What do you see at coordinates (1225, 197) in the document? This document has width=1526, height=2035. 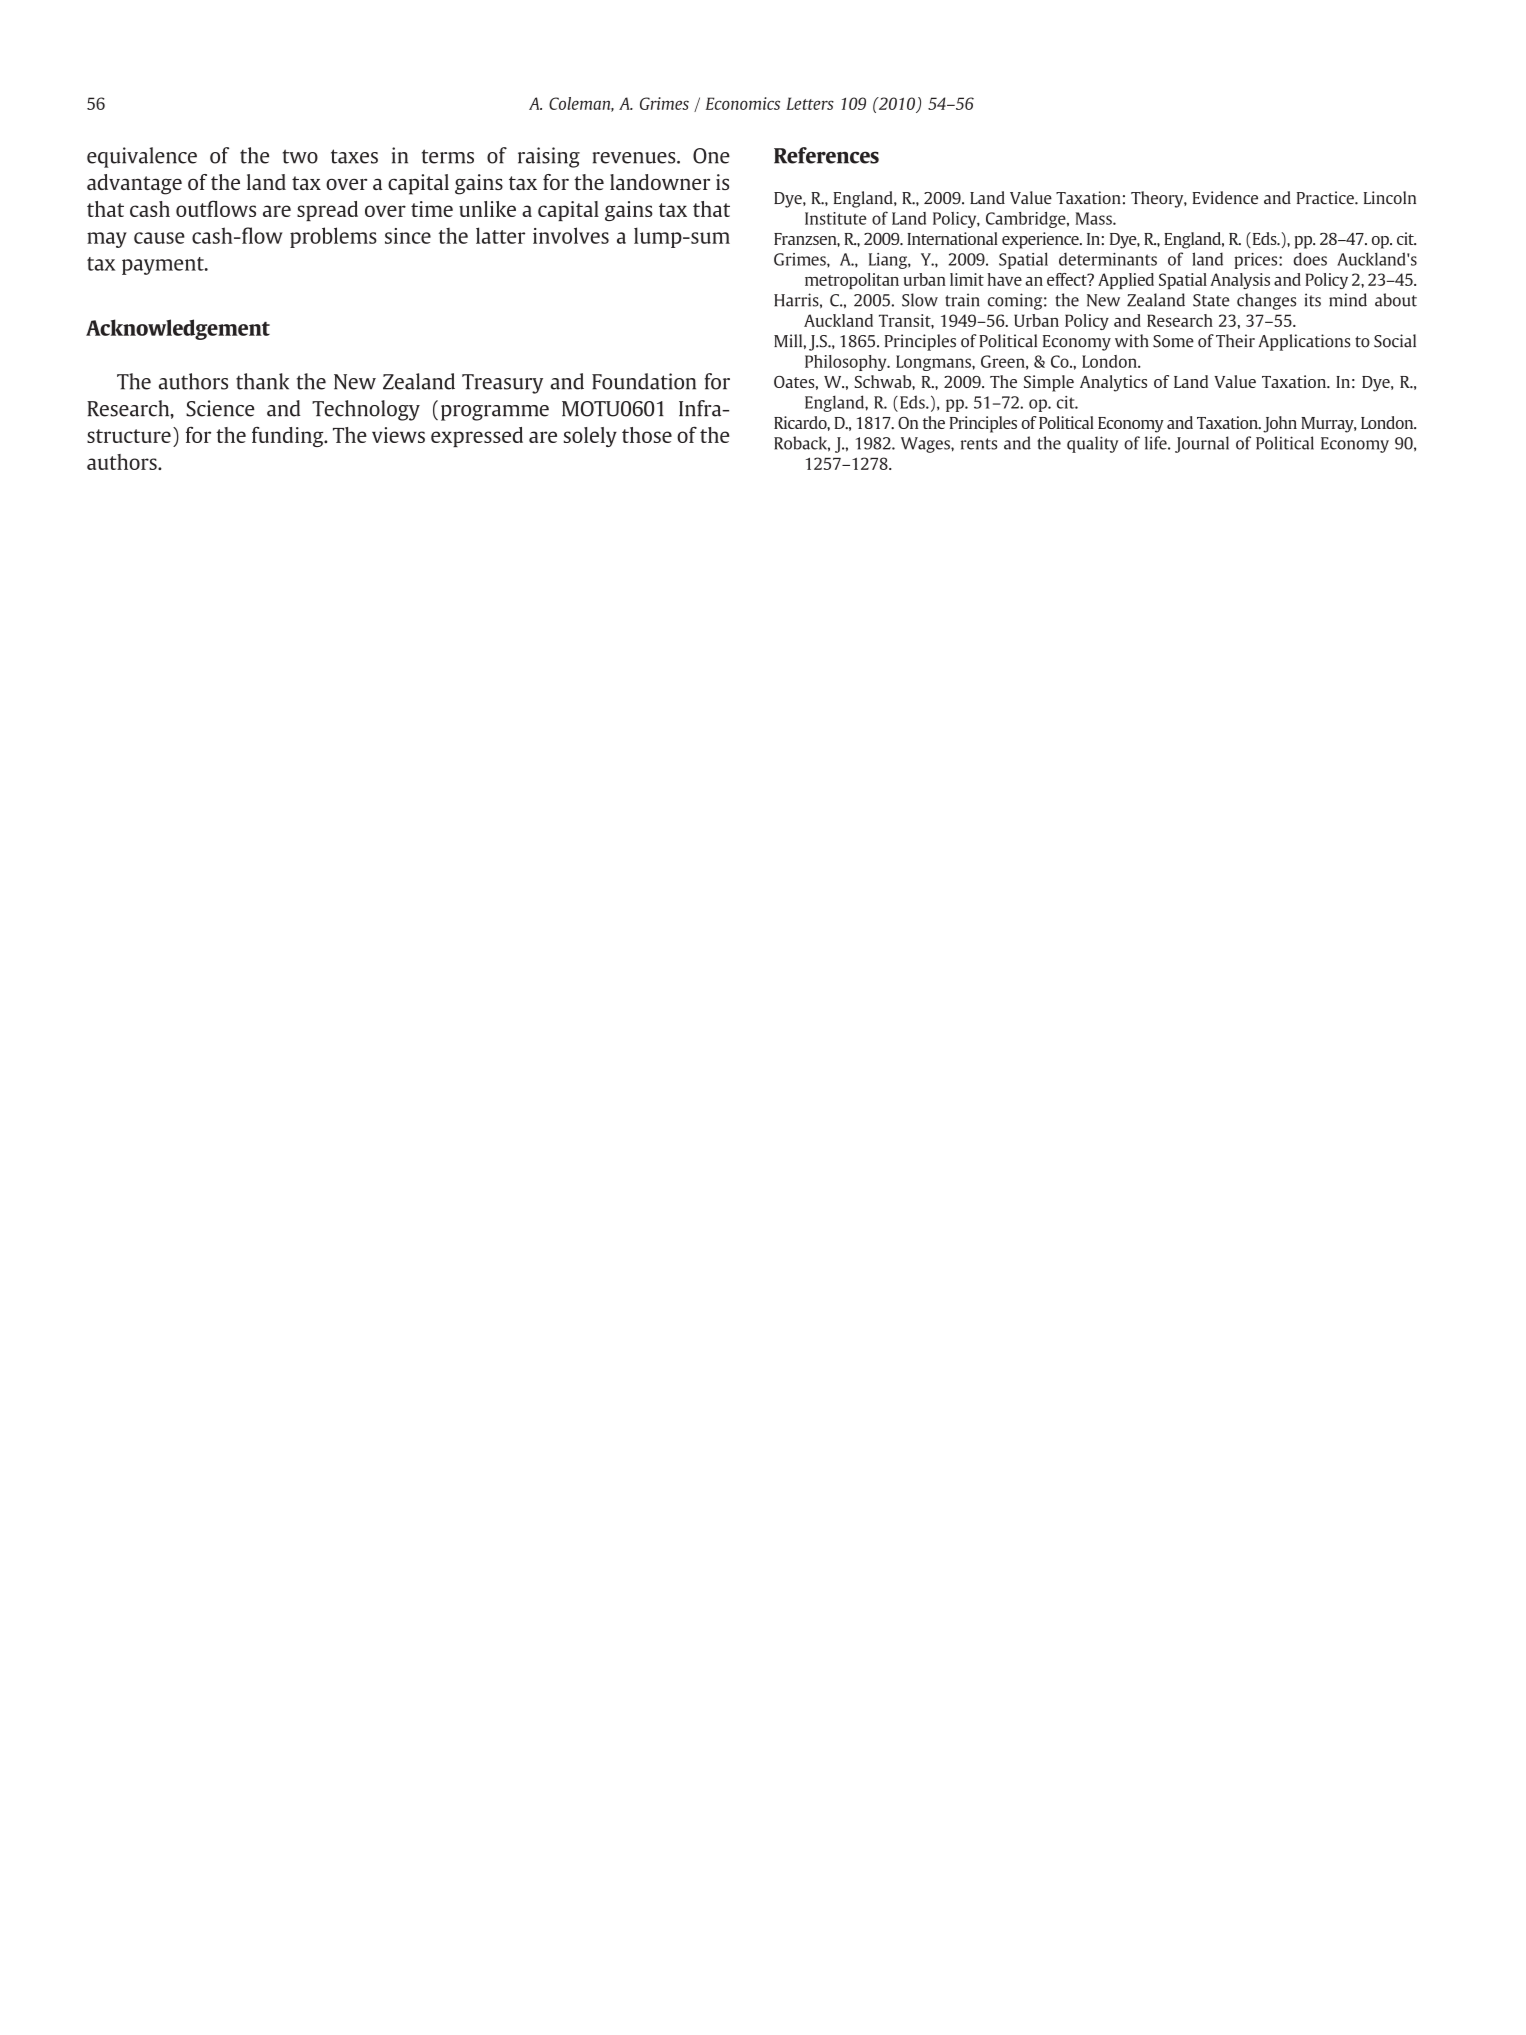 I see `Evidence` at bounding box center [1225, 197].
